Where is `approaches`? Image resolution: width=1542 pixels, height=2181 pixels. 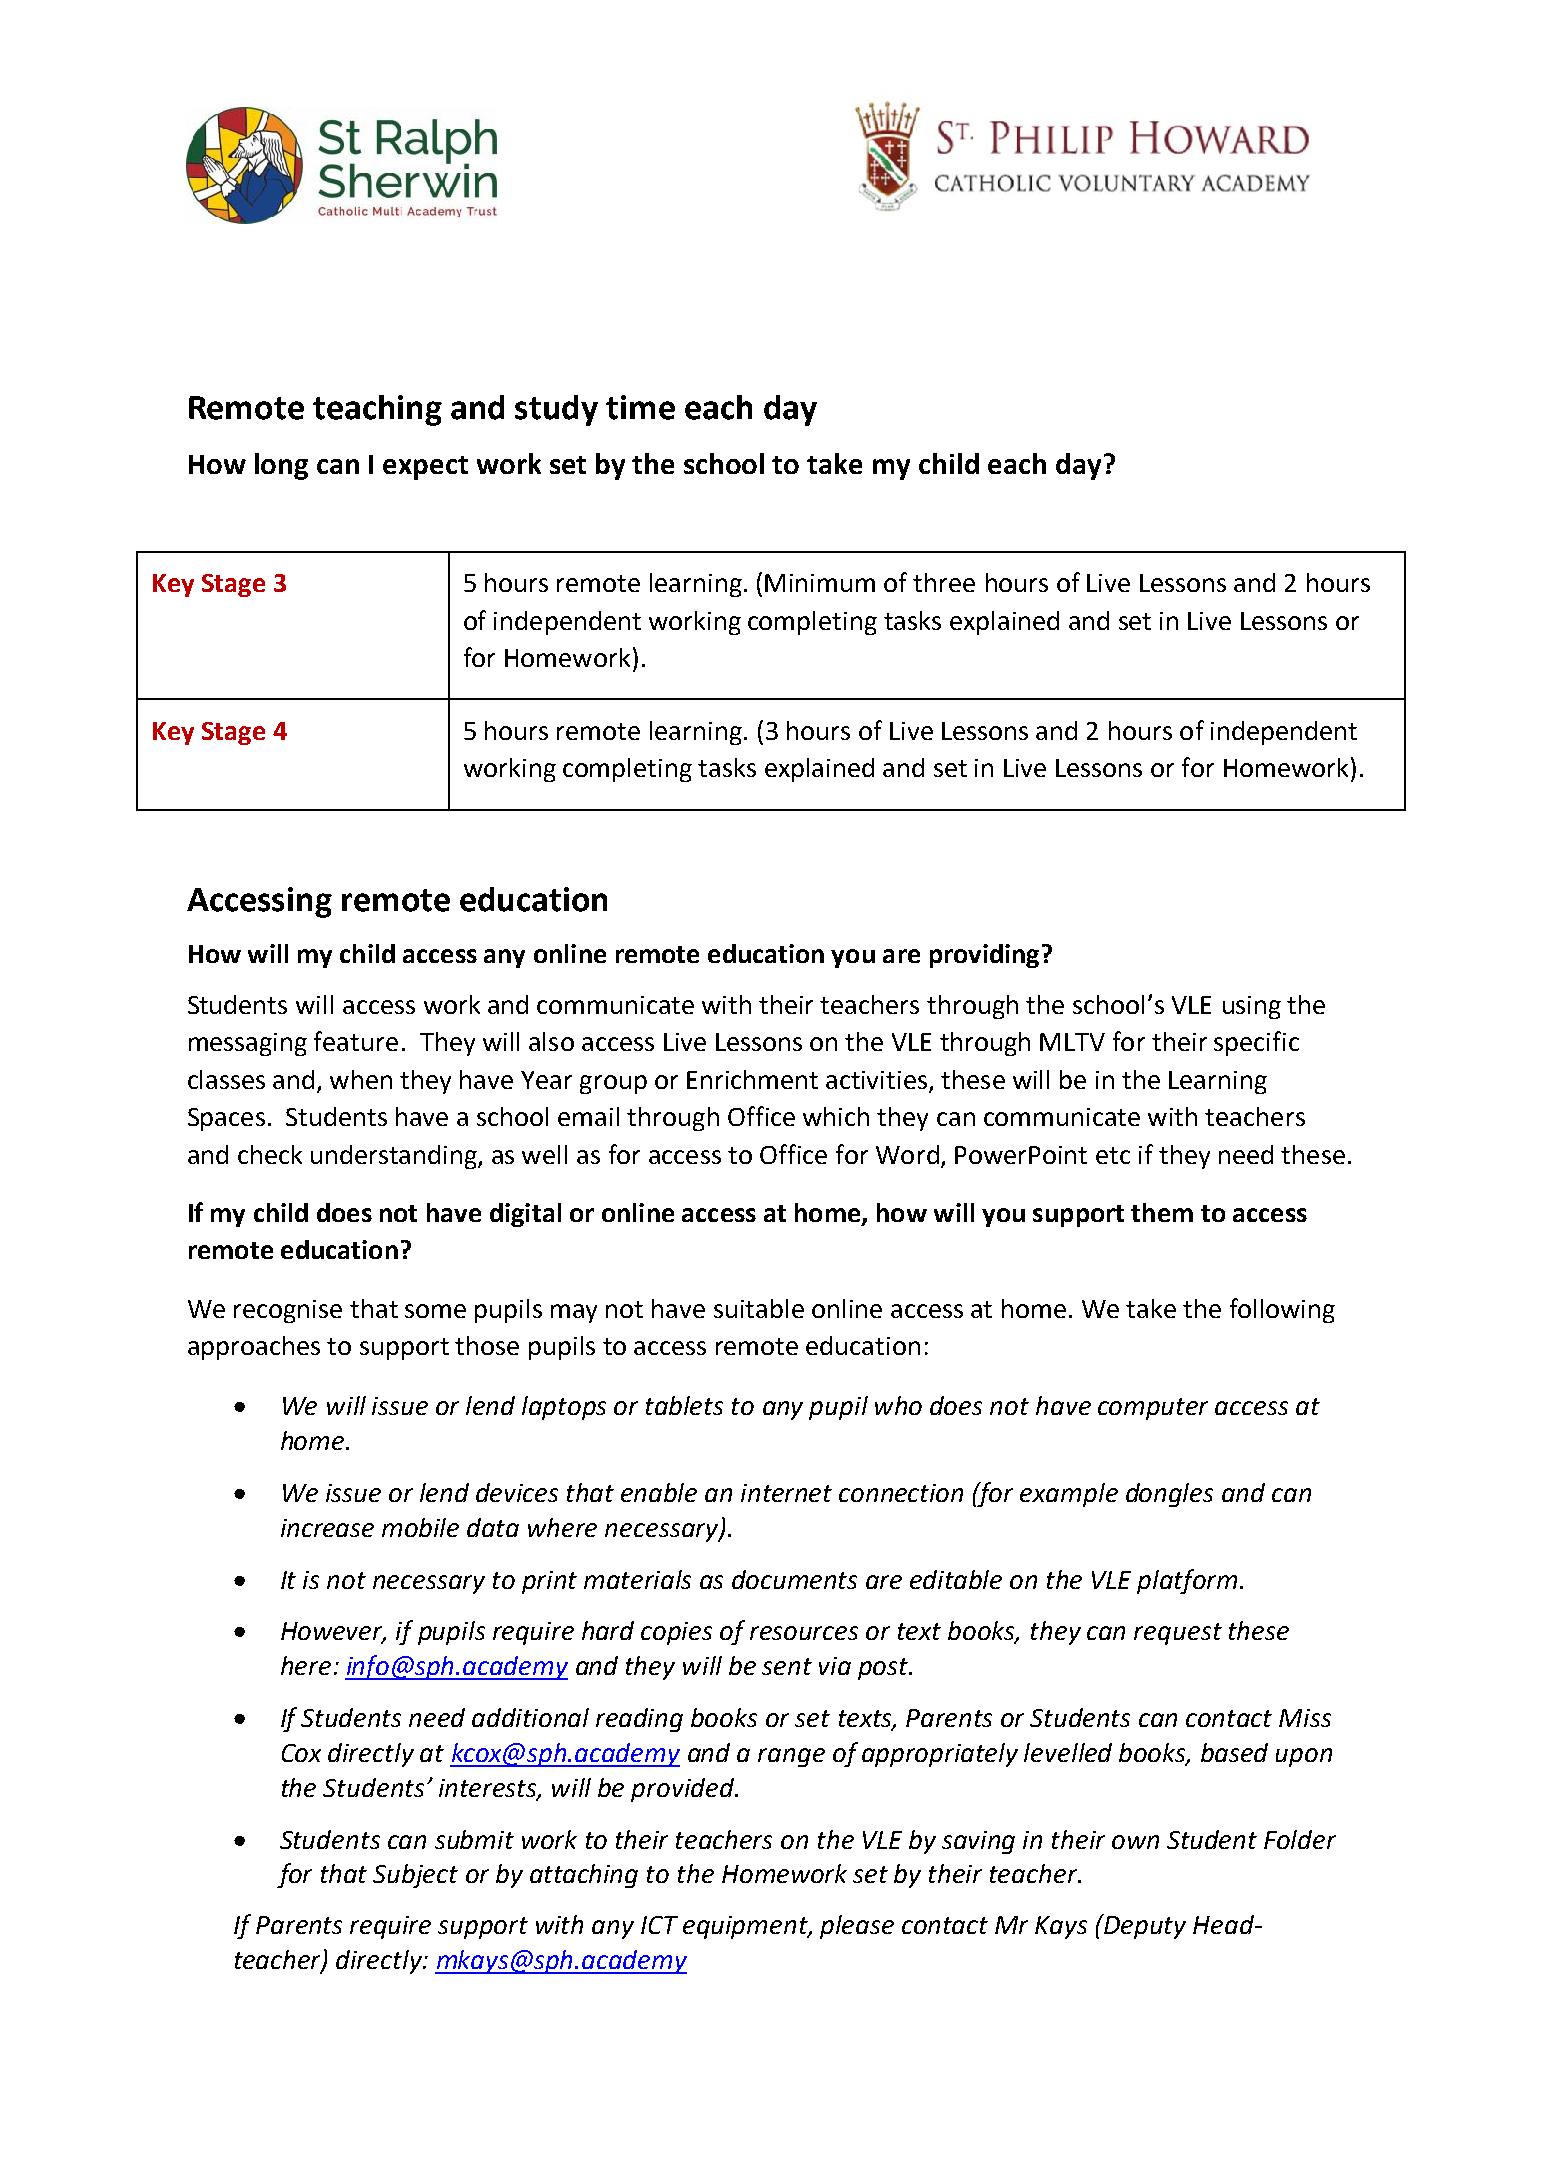
approaches is located at coordinates (254, 1348).
